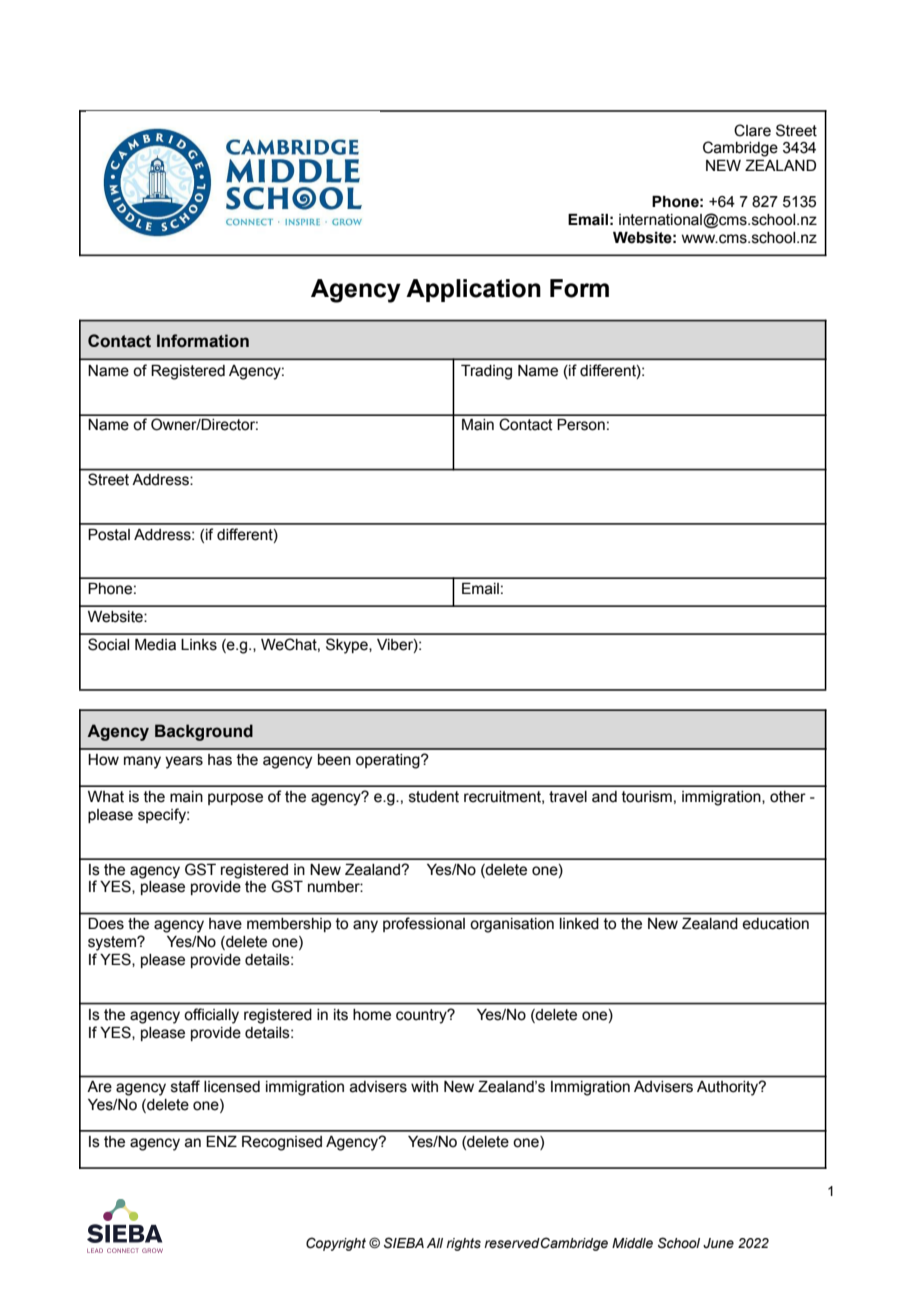 The height and width of the image is (1307, 924). What do you see at coordinates (221, 1141) in the image?
I see `ENZ` at bounding box center [221, 1141].
